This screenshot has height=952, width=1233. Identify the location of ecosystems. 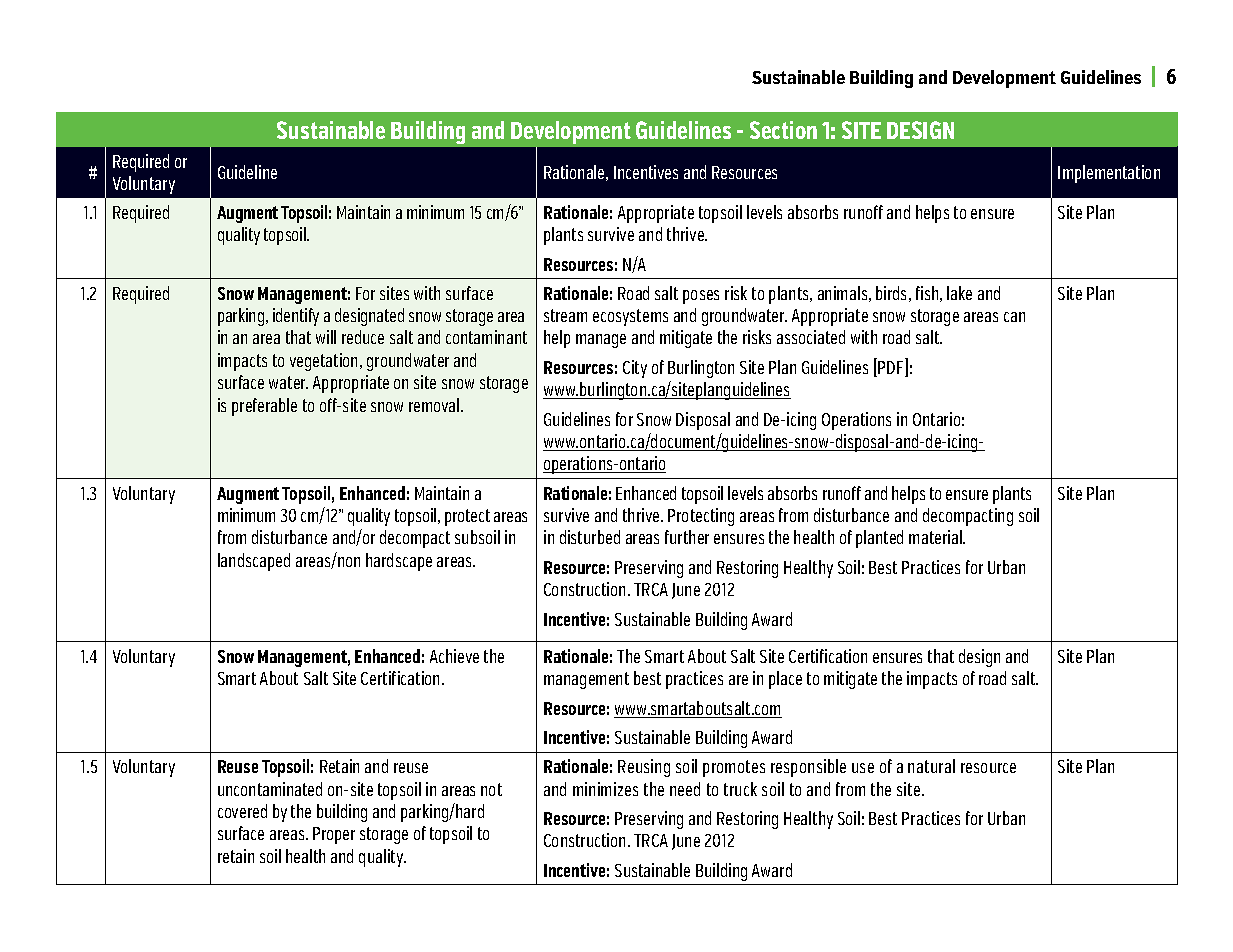
(630, 317).
